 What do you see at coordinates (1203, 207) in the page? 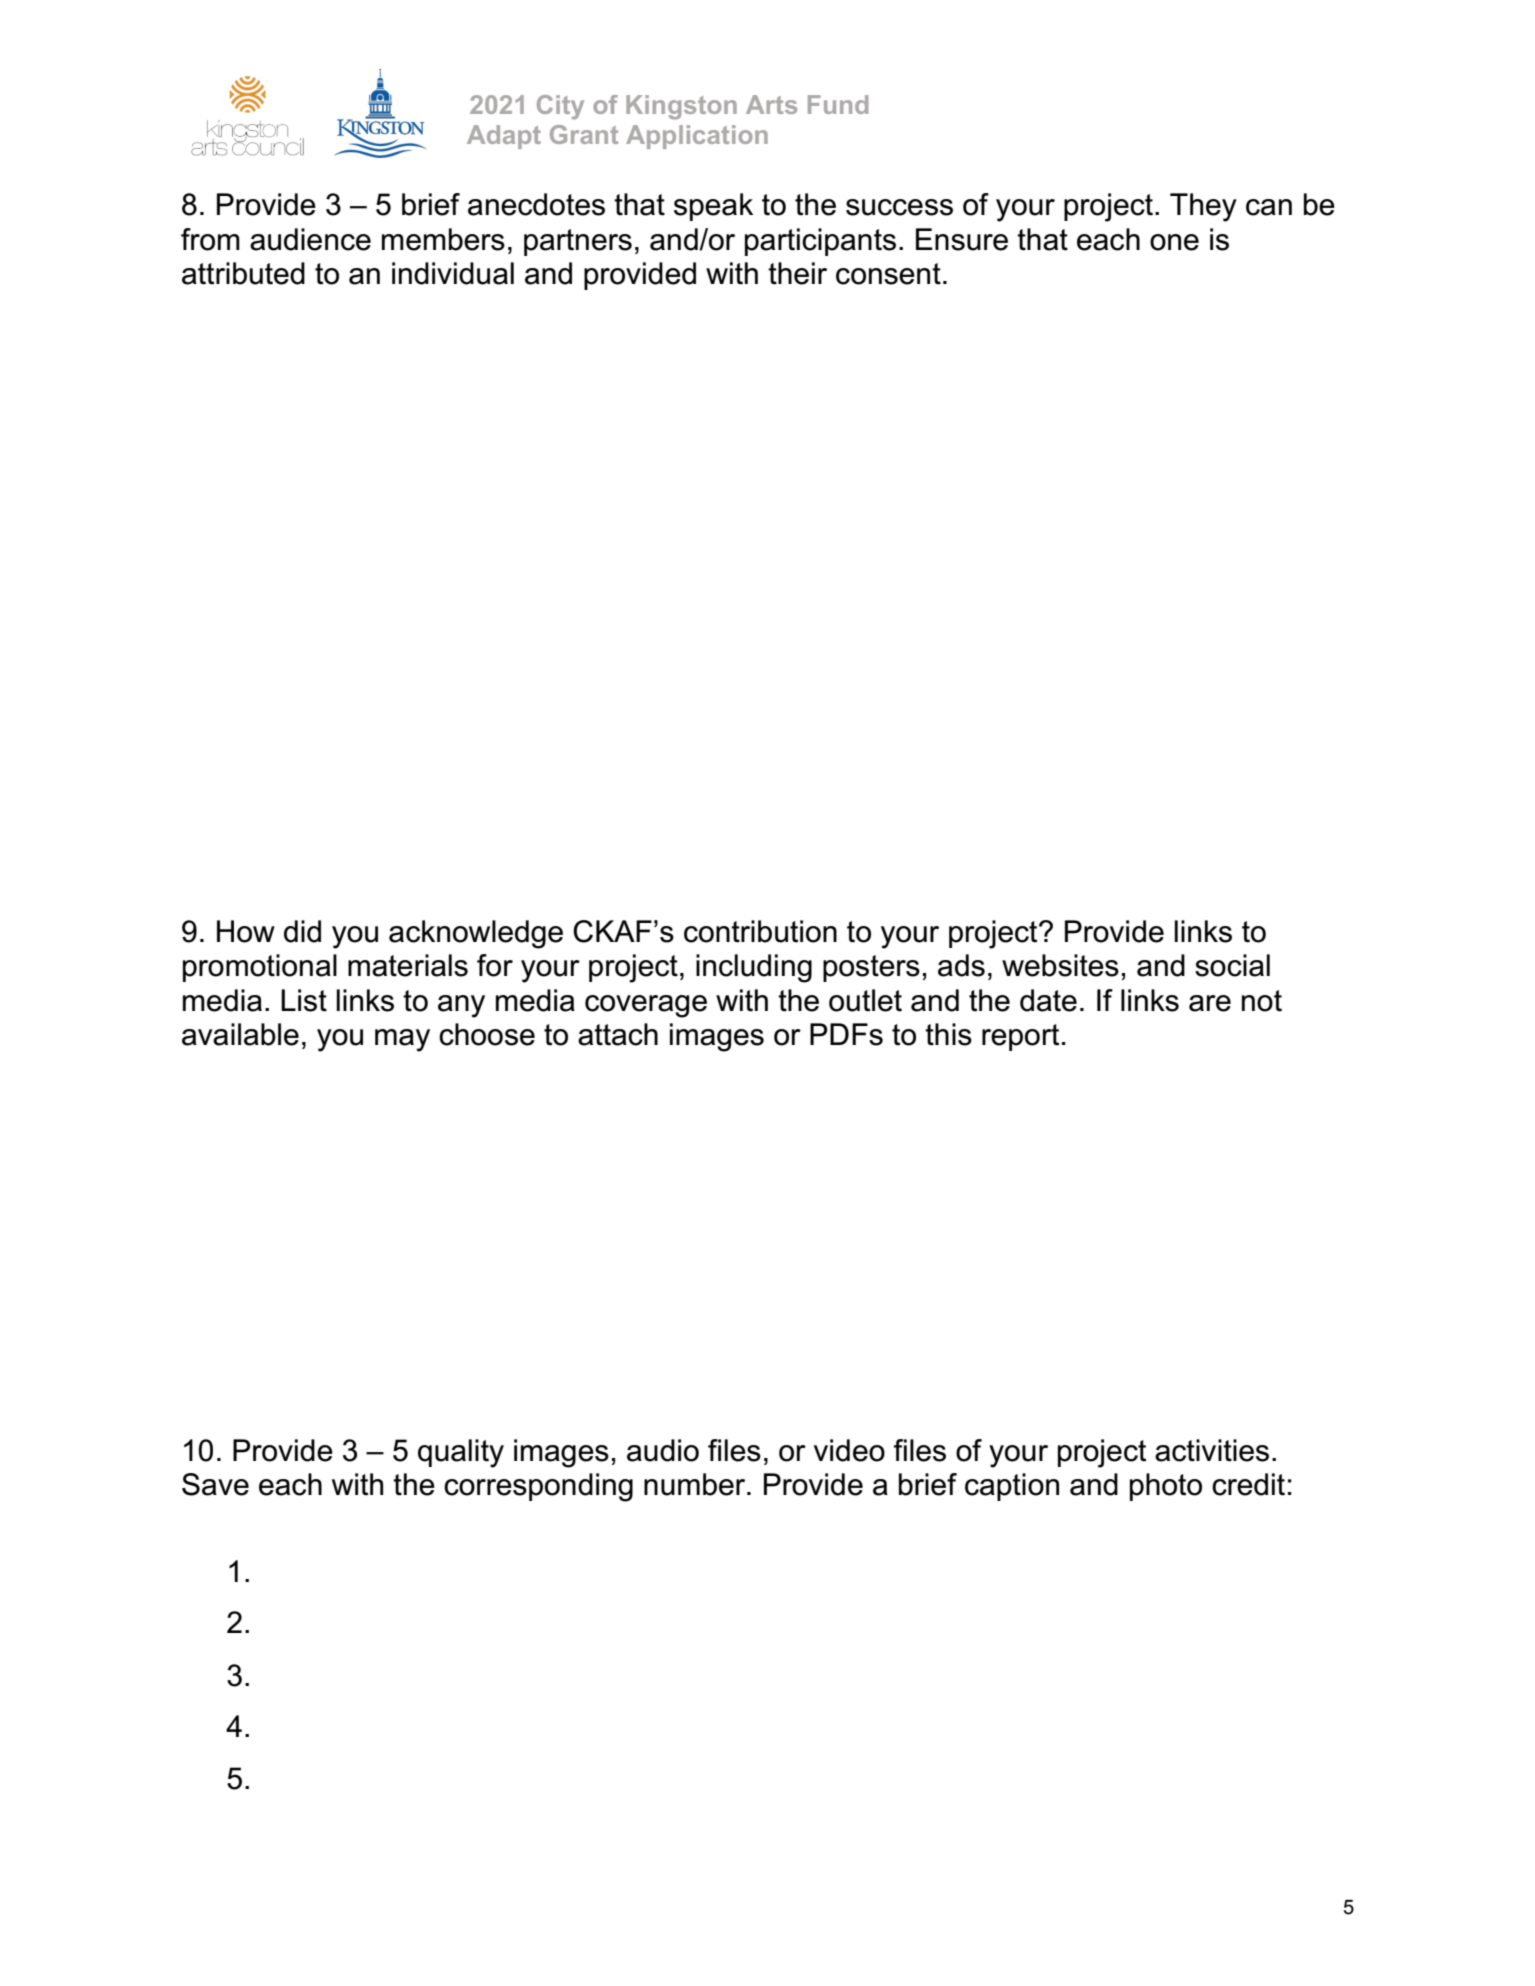
I see `They` at bounding box center [1203, 207].
